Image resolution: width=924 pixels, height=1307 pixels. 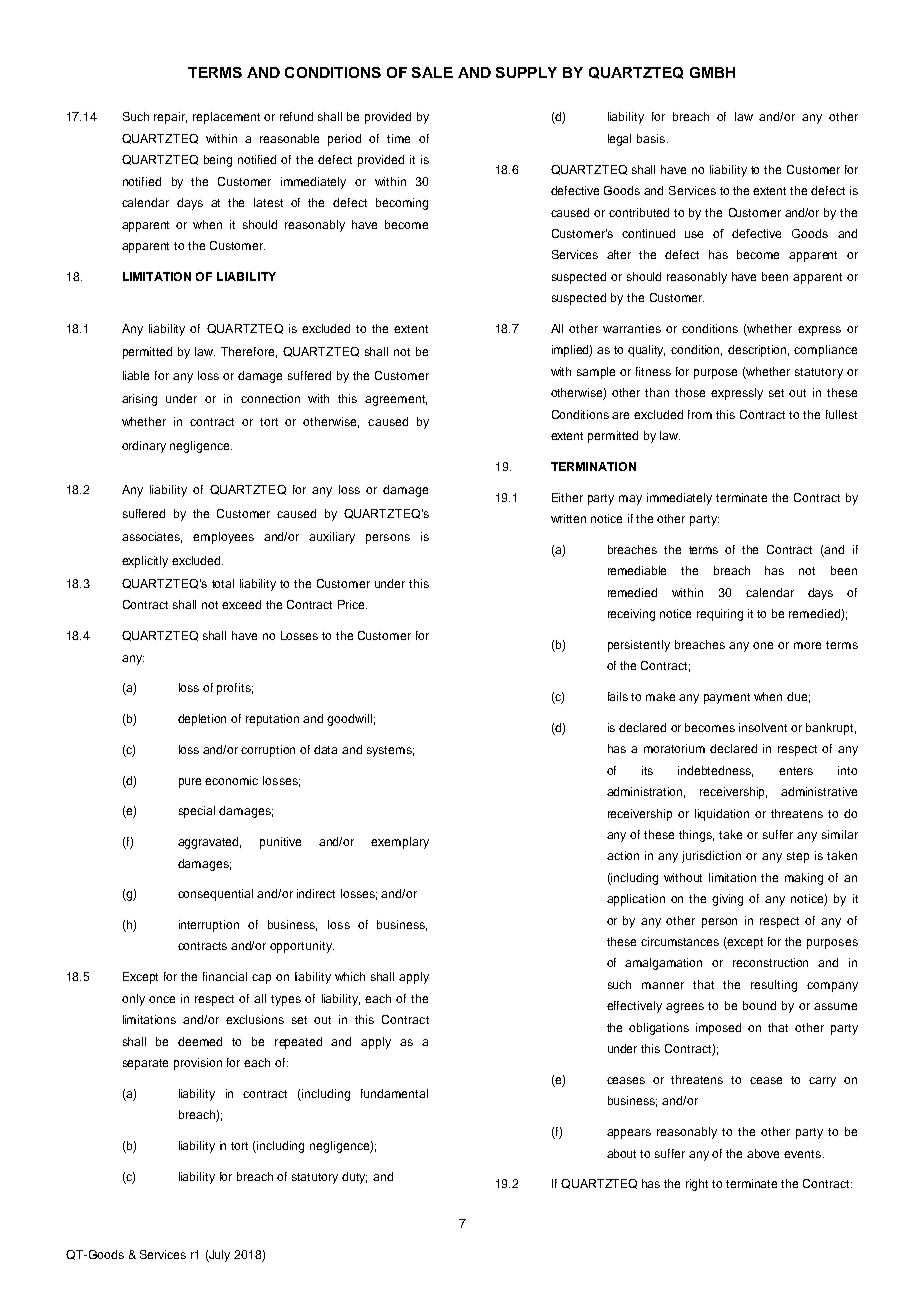 I want to click on exceed, so click(x=241, y=604).
